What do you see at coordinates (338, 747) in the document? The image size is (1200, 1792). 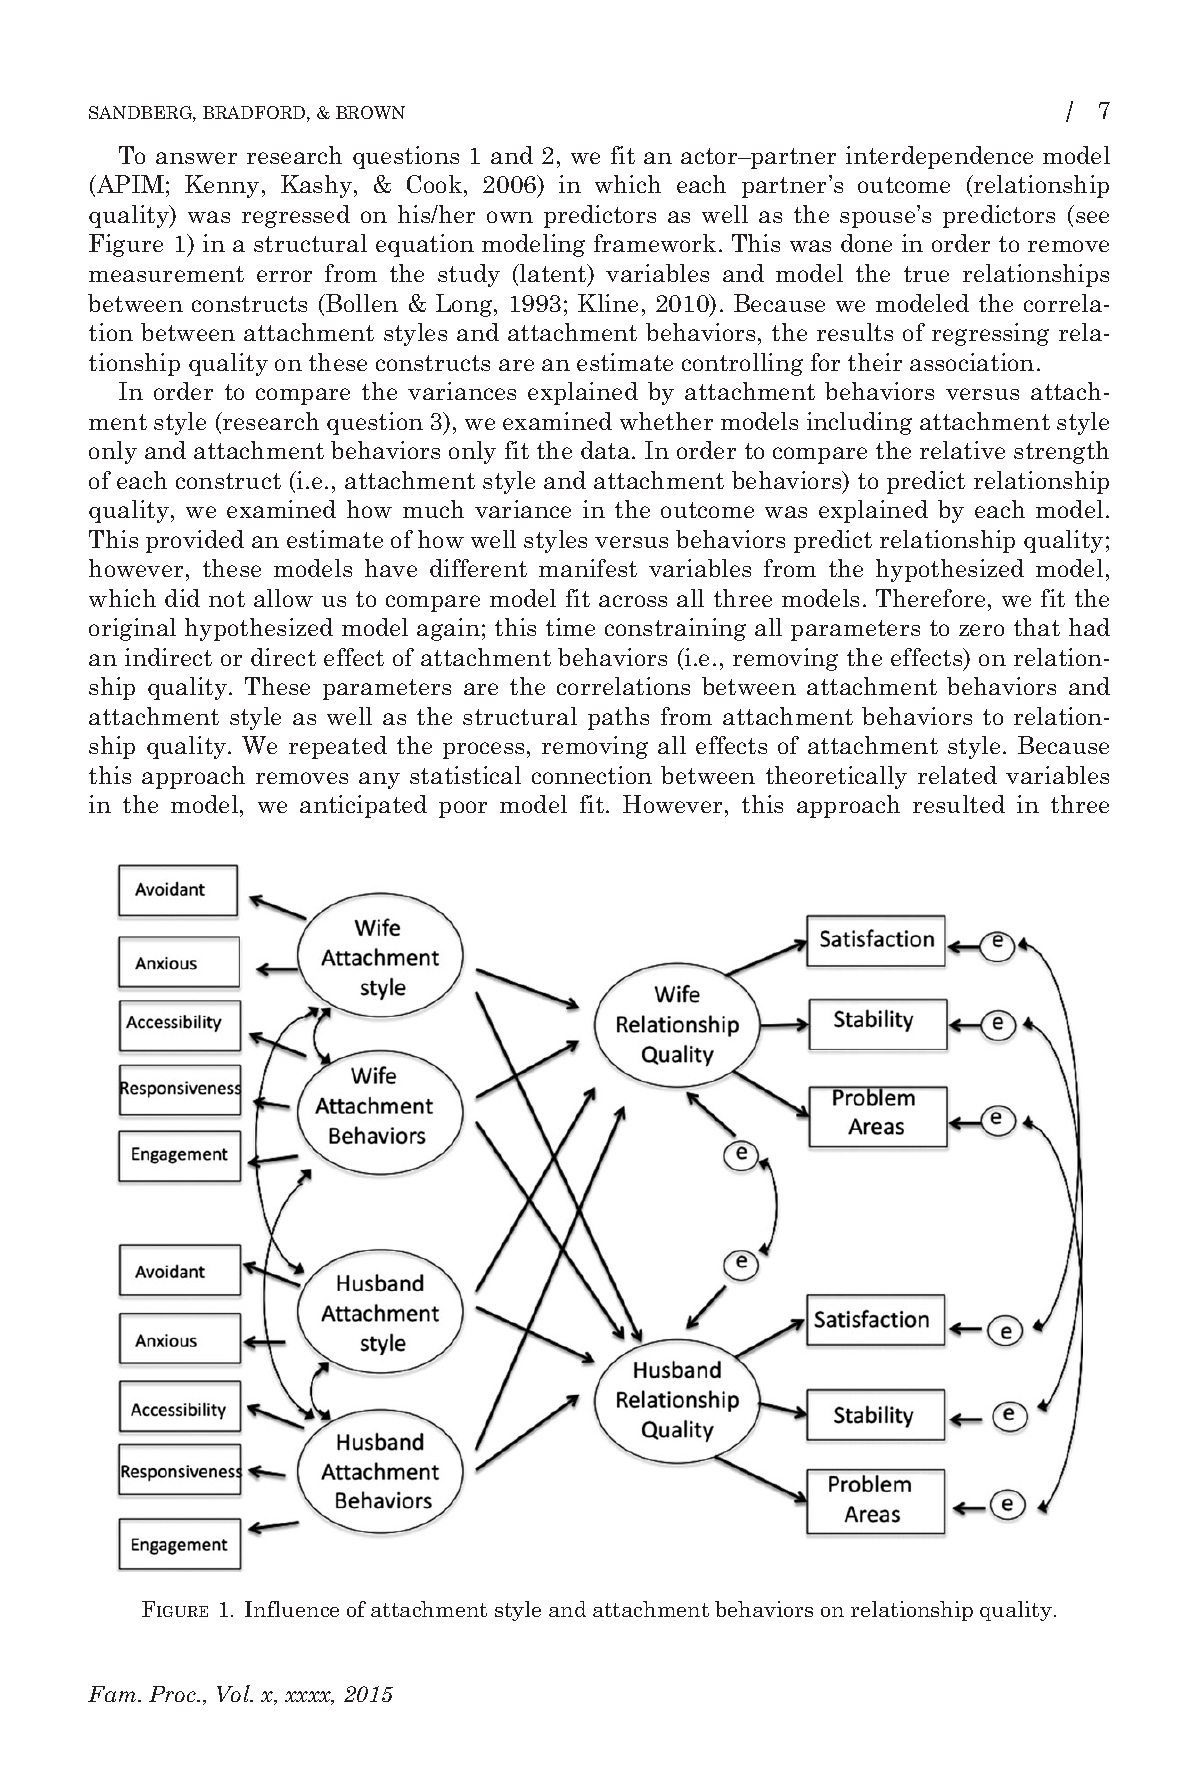 I see `repeated` at bounding box center [338, 747].
